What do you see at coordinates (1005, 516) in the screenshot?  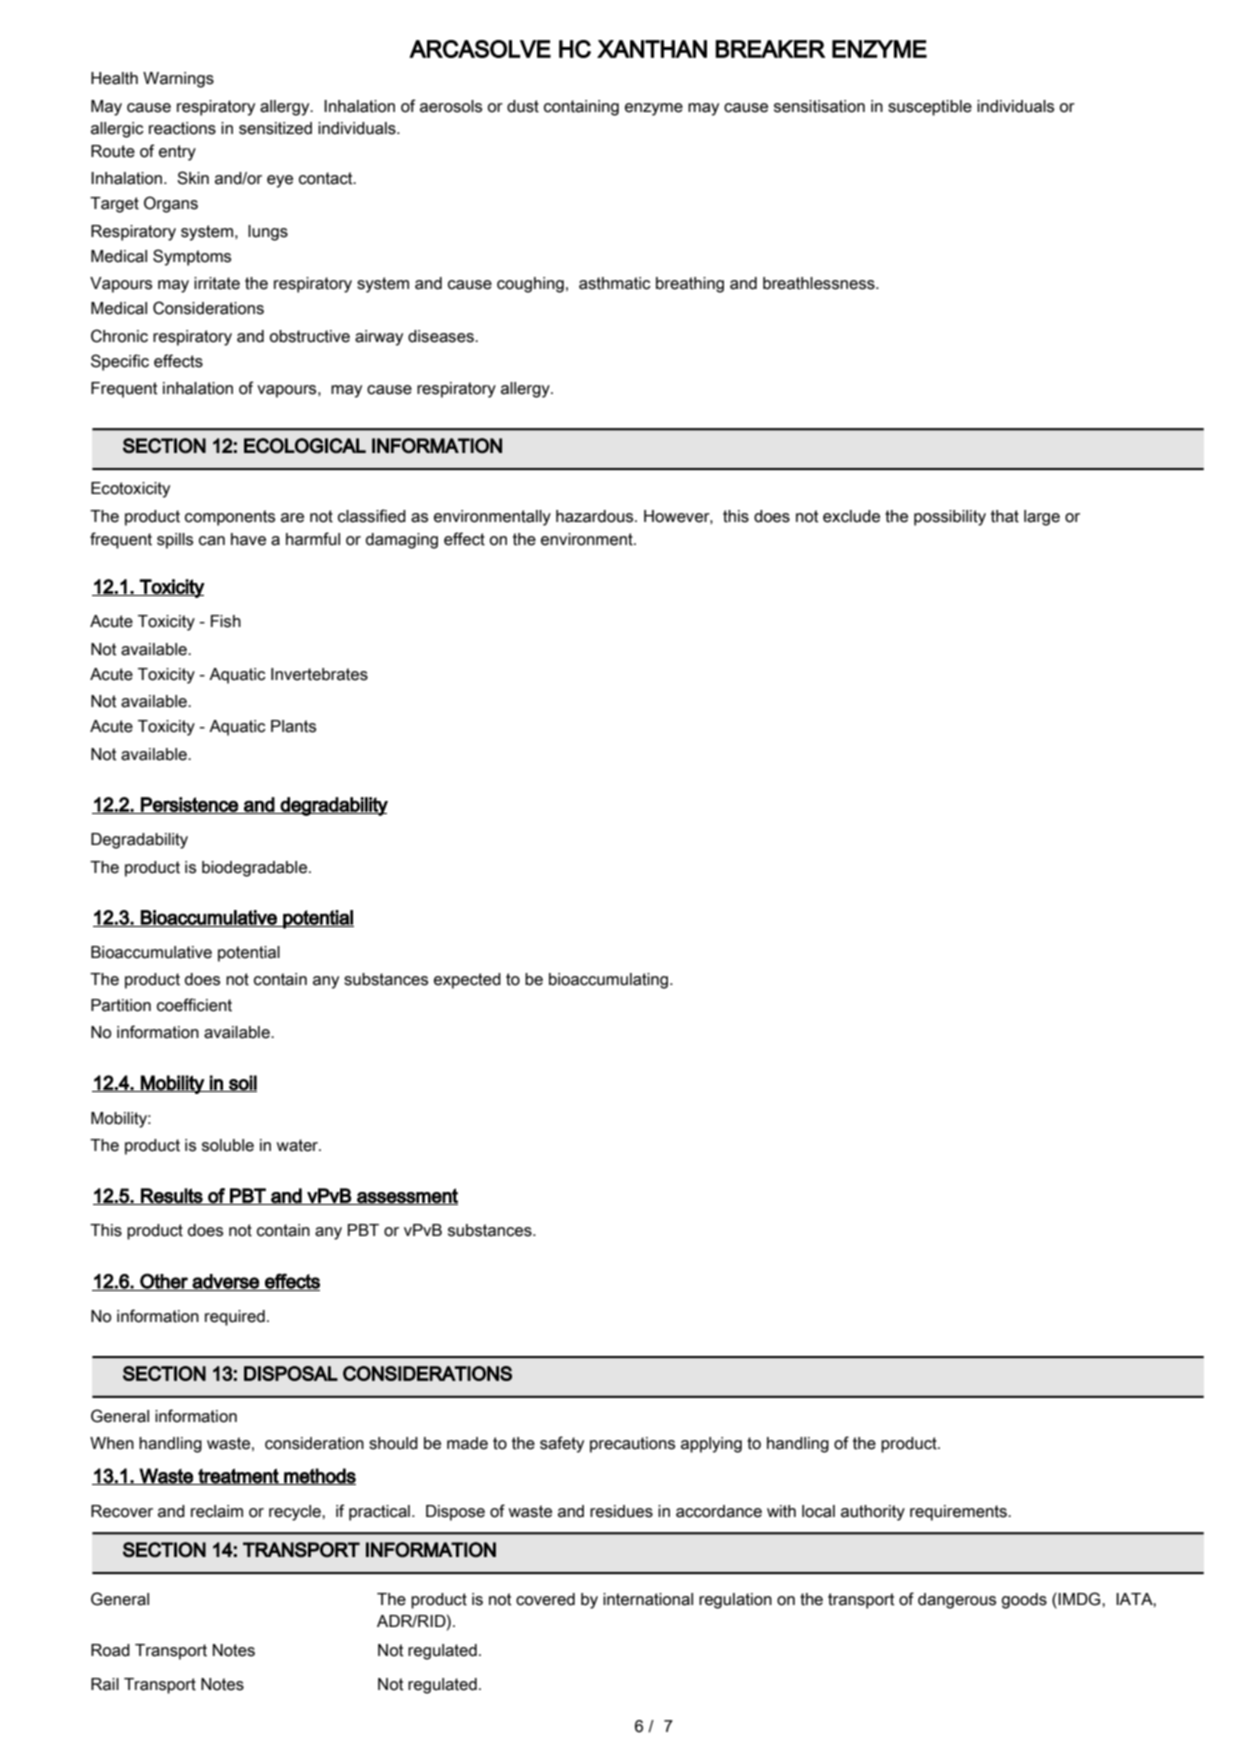 I see `that` at bounding box center [1005, 516].
